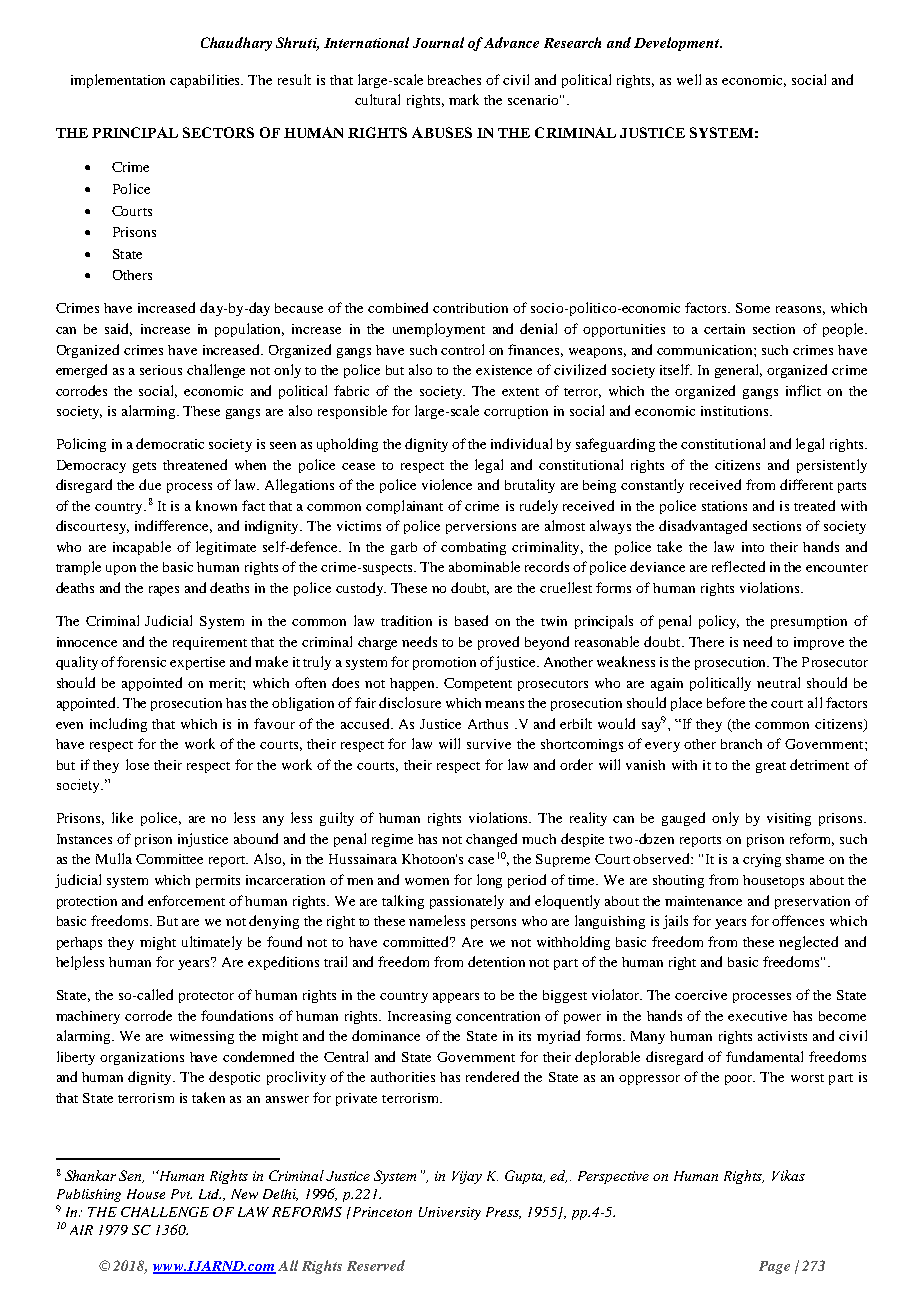 The height and width of the screenshot is (1308, 924). What do you see at coordinates (141, 661) in the screenshot?
I see `forensic` at bounding box center [141, 661].
